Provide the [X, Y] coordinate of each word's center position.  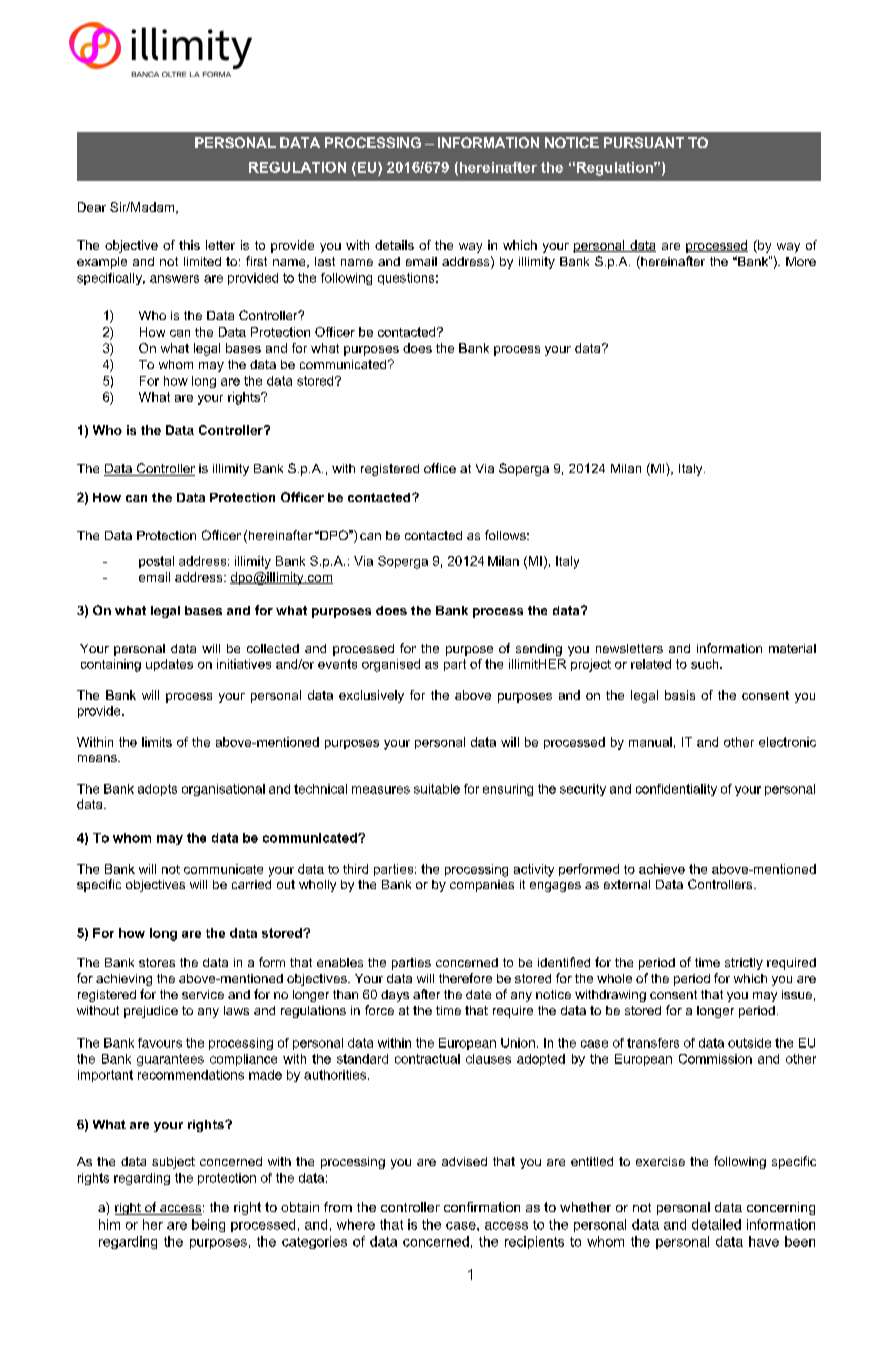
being [208, 1225]
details [394, 245]
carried [251, 884]
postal [156, 562]
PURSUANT [644, 142]
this [189, 245]
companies [482, 886]
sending [539, 650]
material [792, 648]
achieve [662, 869]
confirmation [482, 1207]
